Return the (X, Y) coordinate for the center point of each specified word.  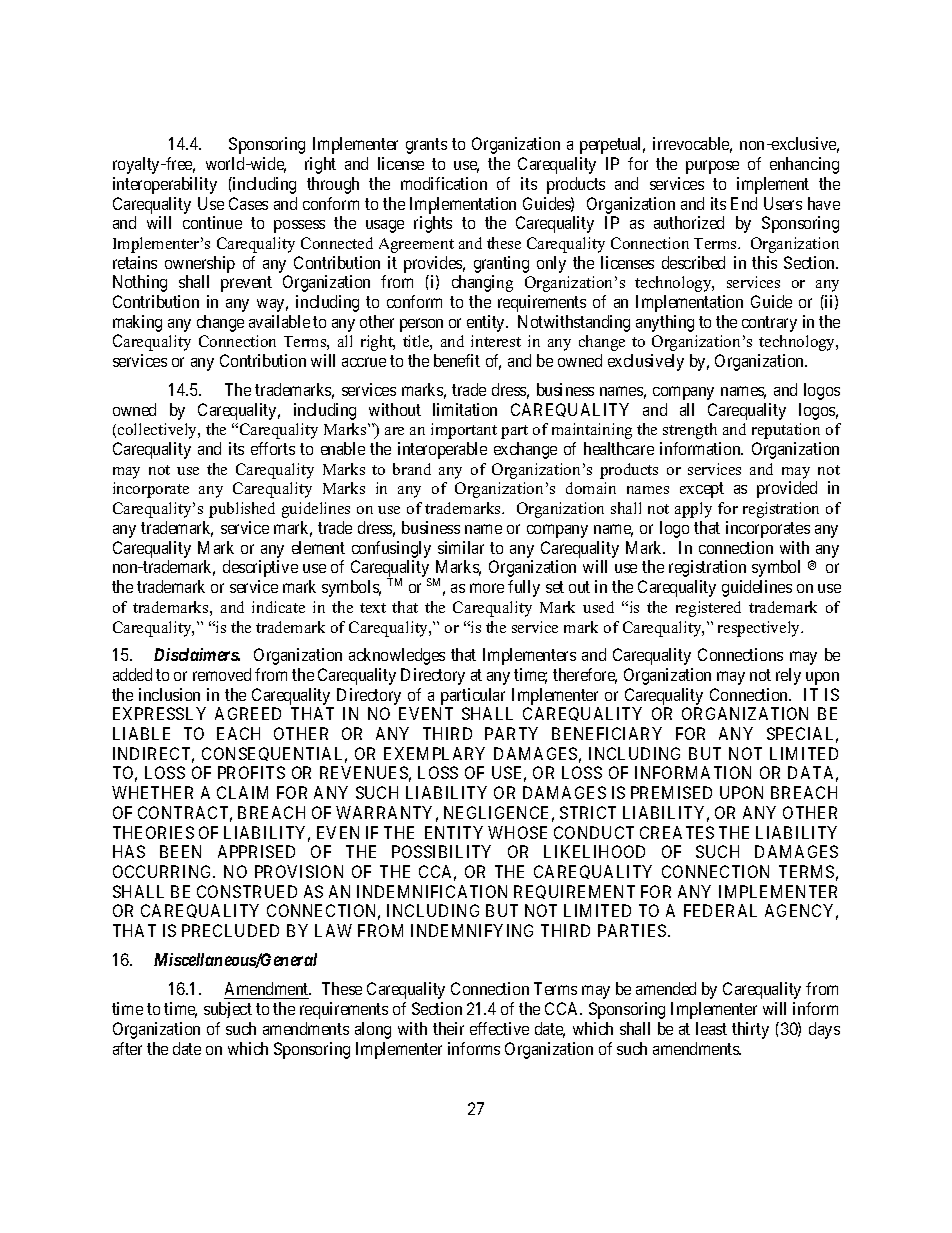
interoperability (165, 185)
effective (499, 1028)
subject (228, 1010)
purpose (712, 167)
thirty (750, 1030)
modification (444, 183)
